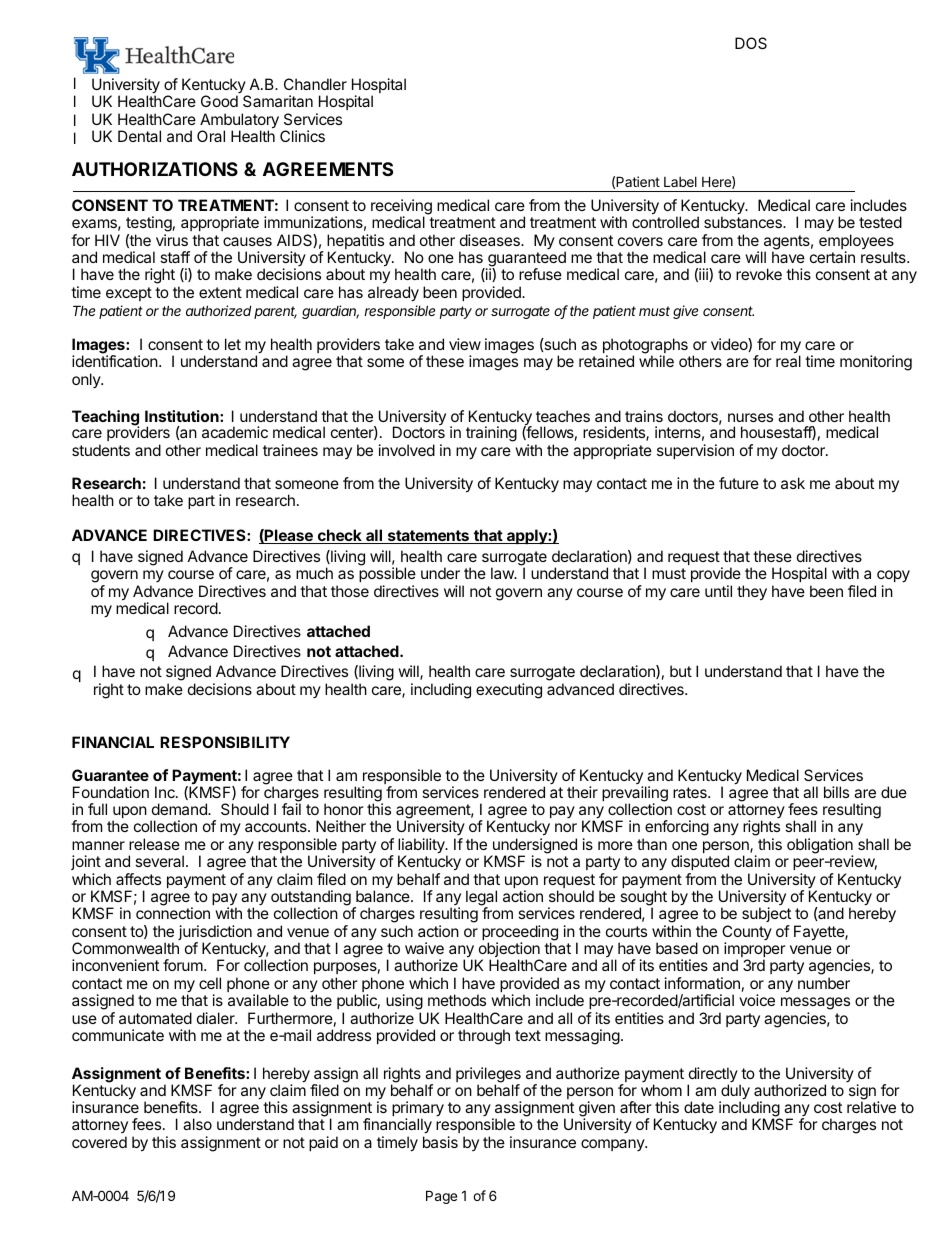 The image size is (952, 1233). Describe the element at coordinates (315, 84) in the page. I see `Chandler` at that location.
